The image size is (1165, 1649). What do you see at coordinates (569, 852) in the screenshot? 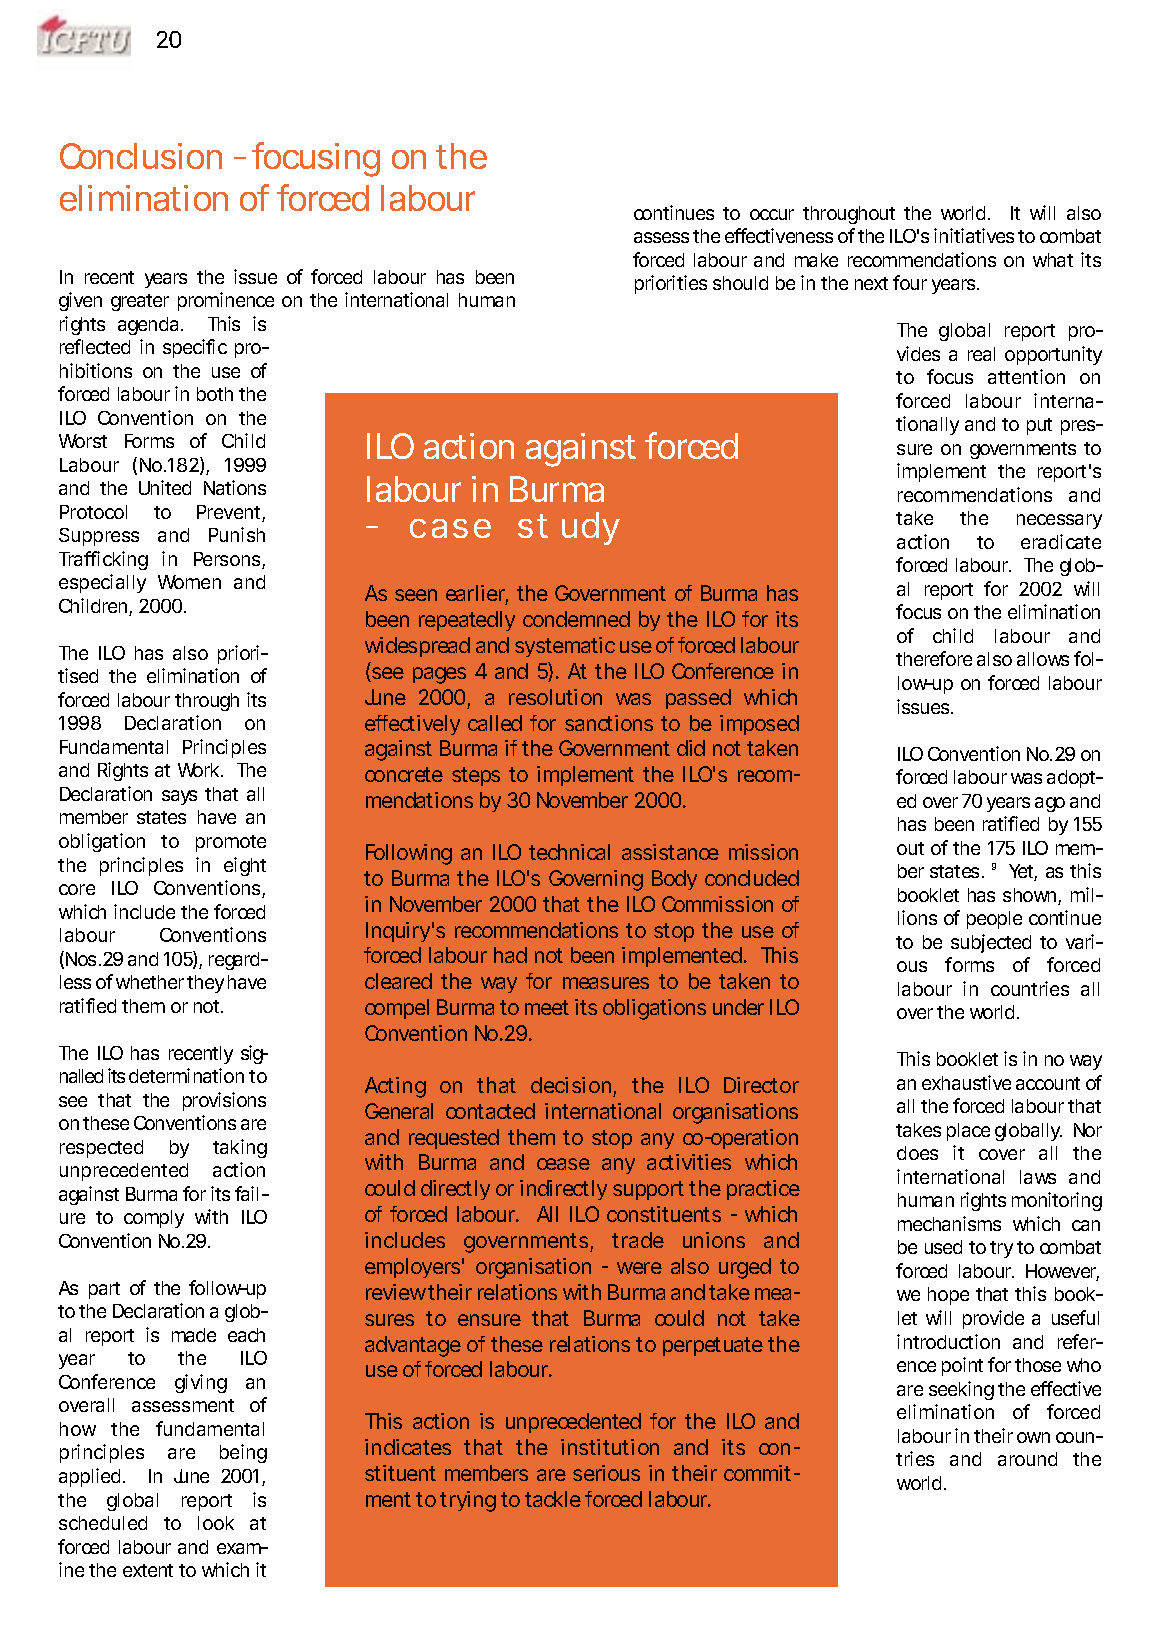
I see `technical` at bounding box center [569, 852].
